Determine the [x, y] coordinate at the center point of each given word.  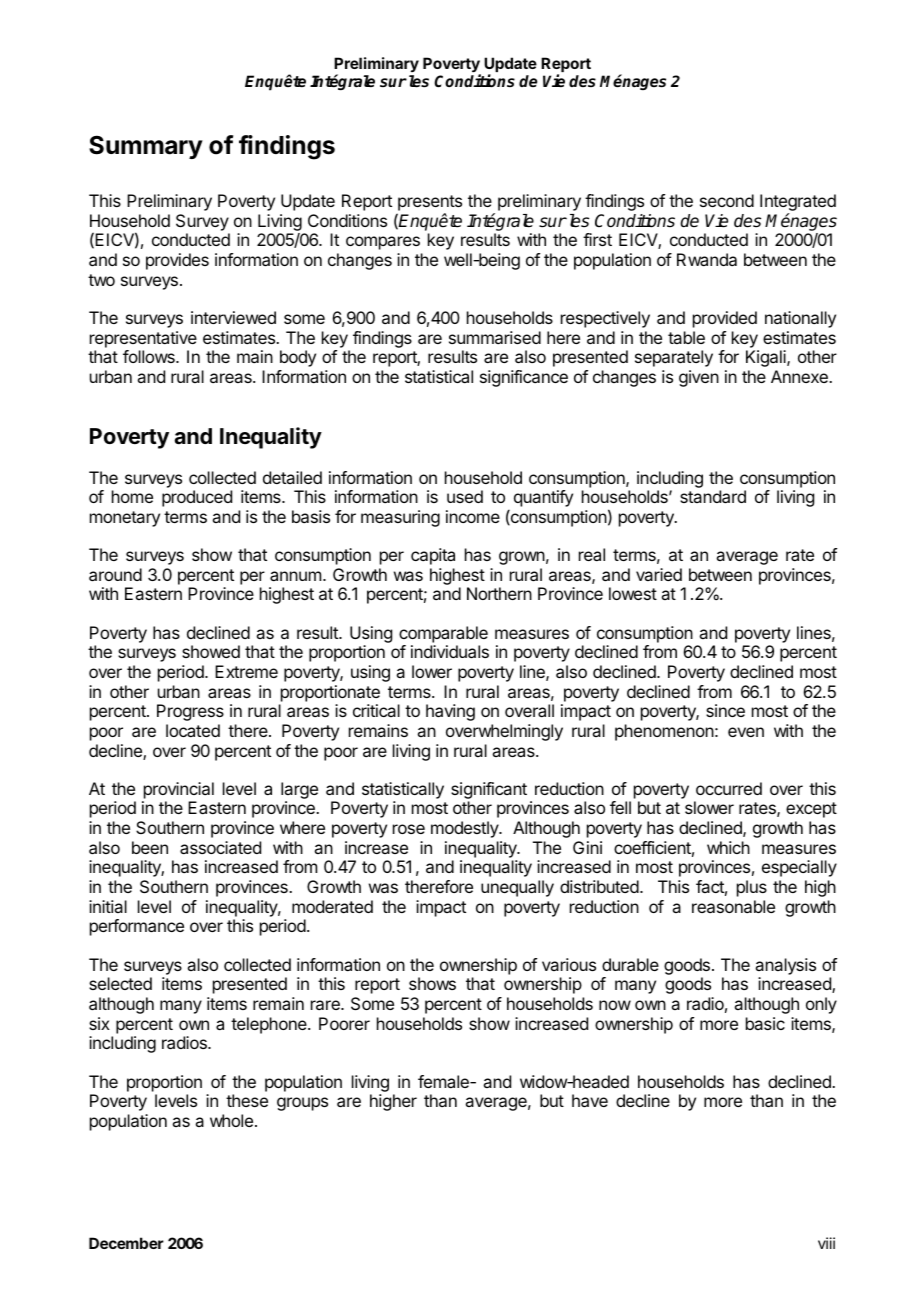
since [725, 710]
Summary [146, 147]
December [126, 1243]
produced [197, 498]
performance [137, 927]
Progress [190, 712]
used [465, 496]
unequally [517, 888]
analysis [785, 966]
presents [429, 204]
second [727, 200]
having [450, 712]
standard [713, 496]
